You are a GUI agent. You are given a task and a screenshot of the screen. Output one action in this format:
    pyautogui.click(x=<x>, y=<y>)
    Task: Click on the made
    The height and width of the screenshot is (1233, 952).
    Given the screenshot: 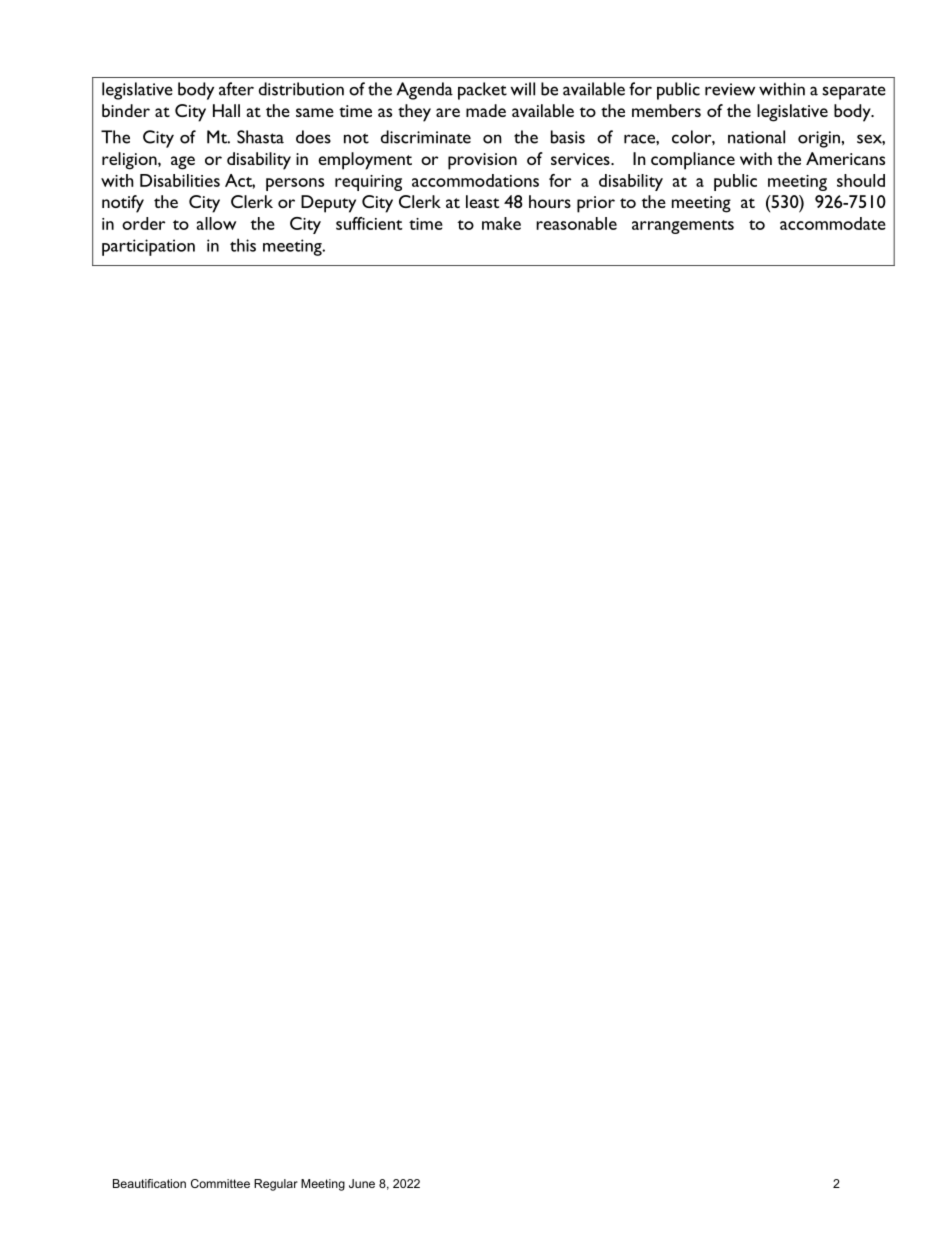 What is the action you would take?
    pyautogui.click(x=486, y=110)
